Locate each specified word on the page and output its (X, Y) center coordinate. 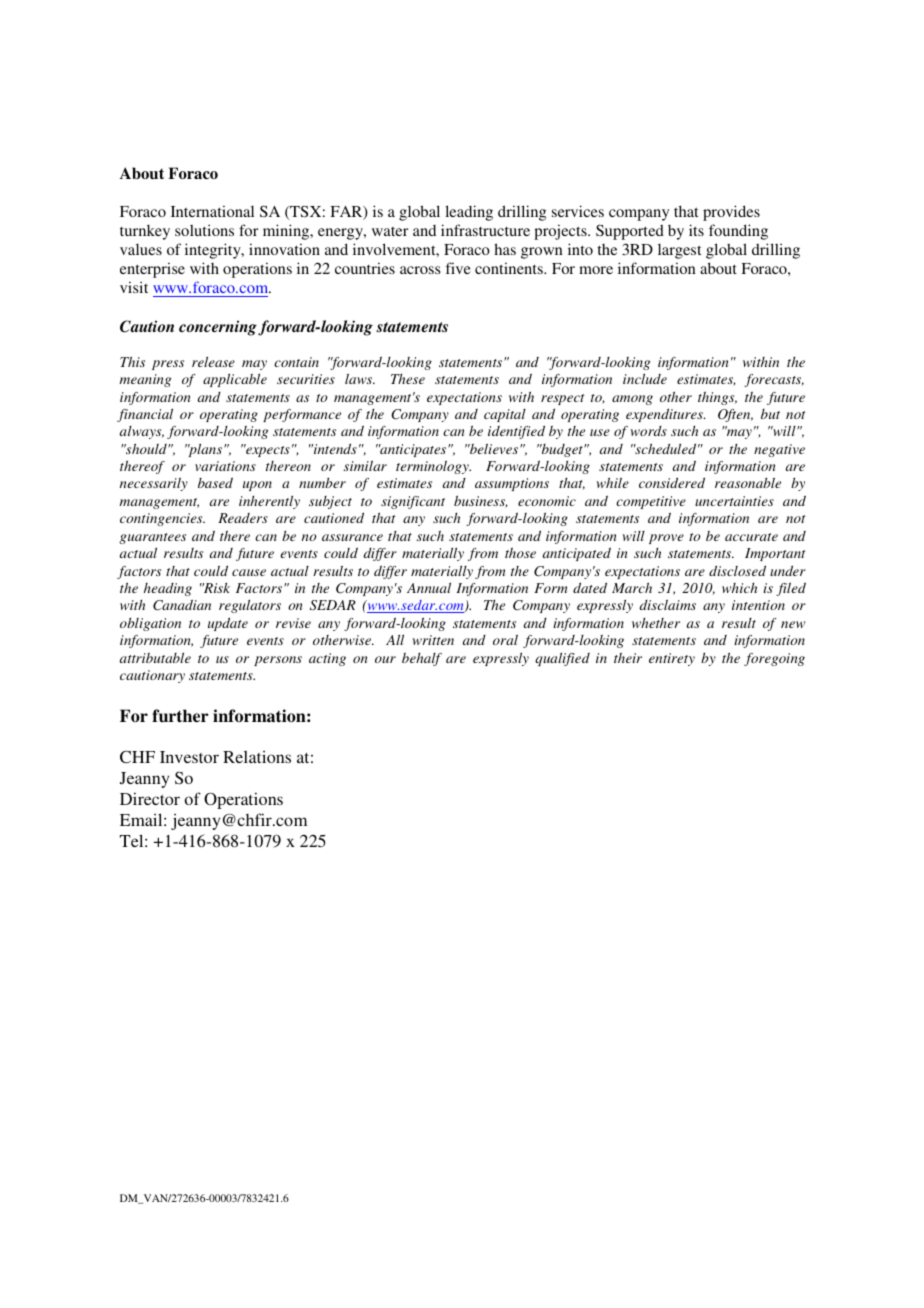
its (696, 230)
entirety (672, 659)
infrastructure (485, 230)
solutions (204, 230)
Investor (189, 757)
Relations (257, 756)
